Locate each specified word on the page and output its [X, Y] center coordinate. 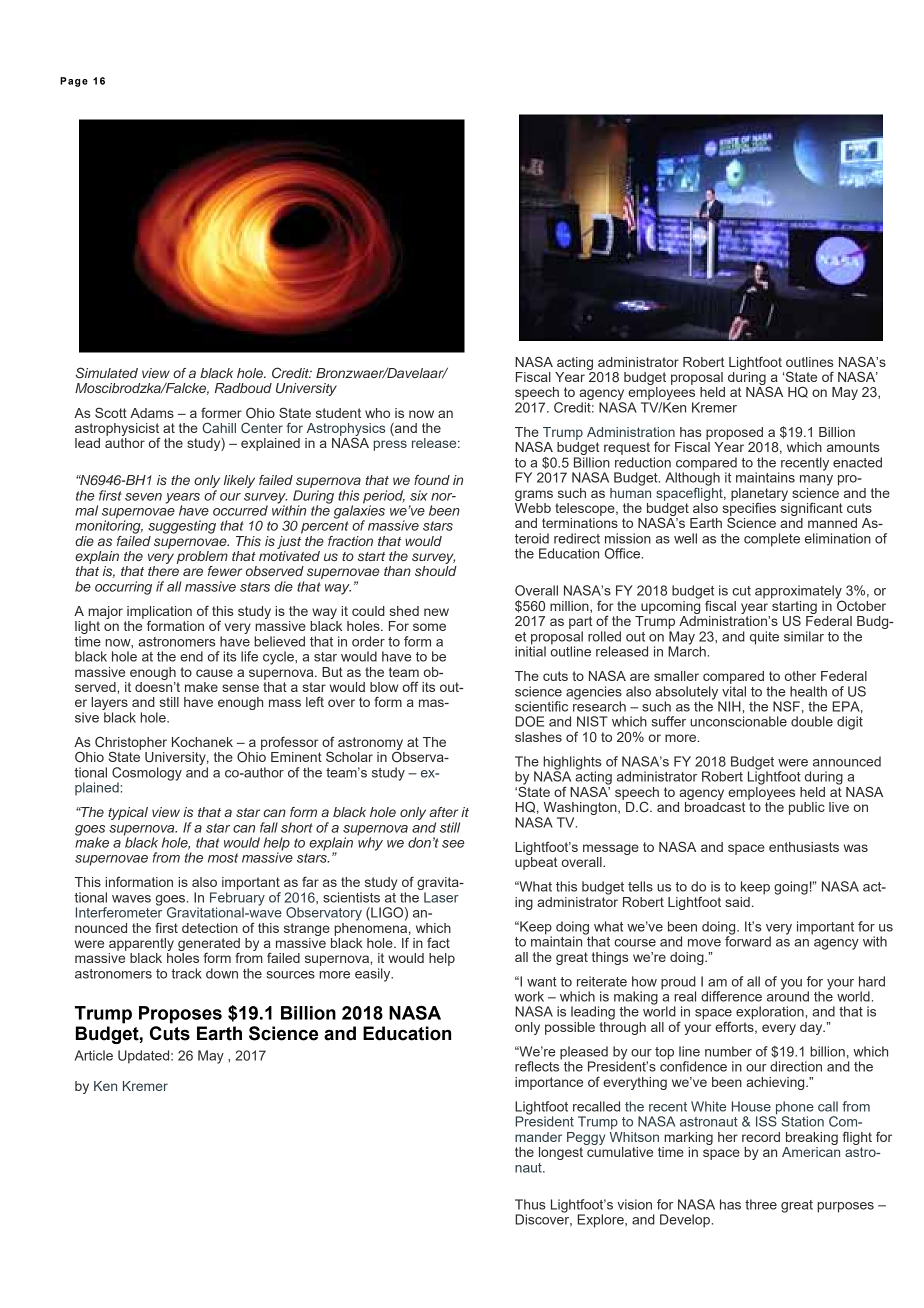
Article [94, 1055]
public [807, 808]
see [453, 844]
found [432, 480]
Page [74, 82]
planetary [759, 495]
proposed [734, 433]
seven [143, 497]
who [377, 413]
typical [128, 813]
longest [562, 1152]
